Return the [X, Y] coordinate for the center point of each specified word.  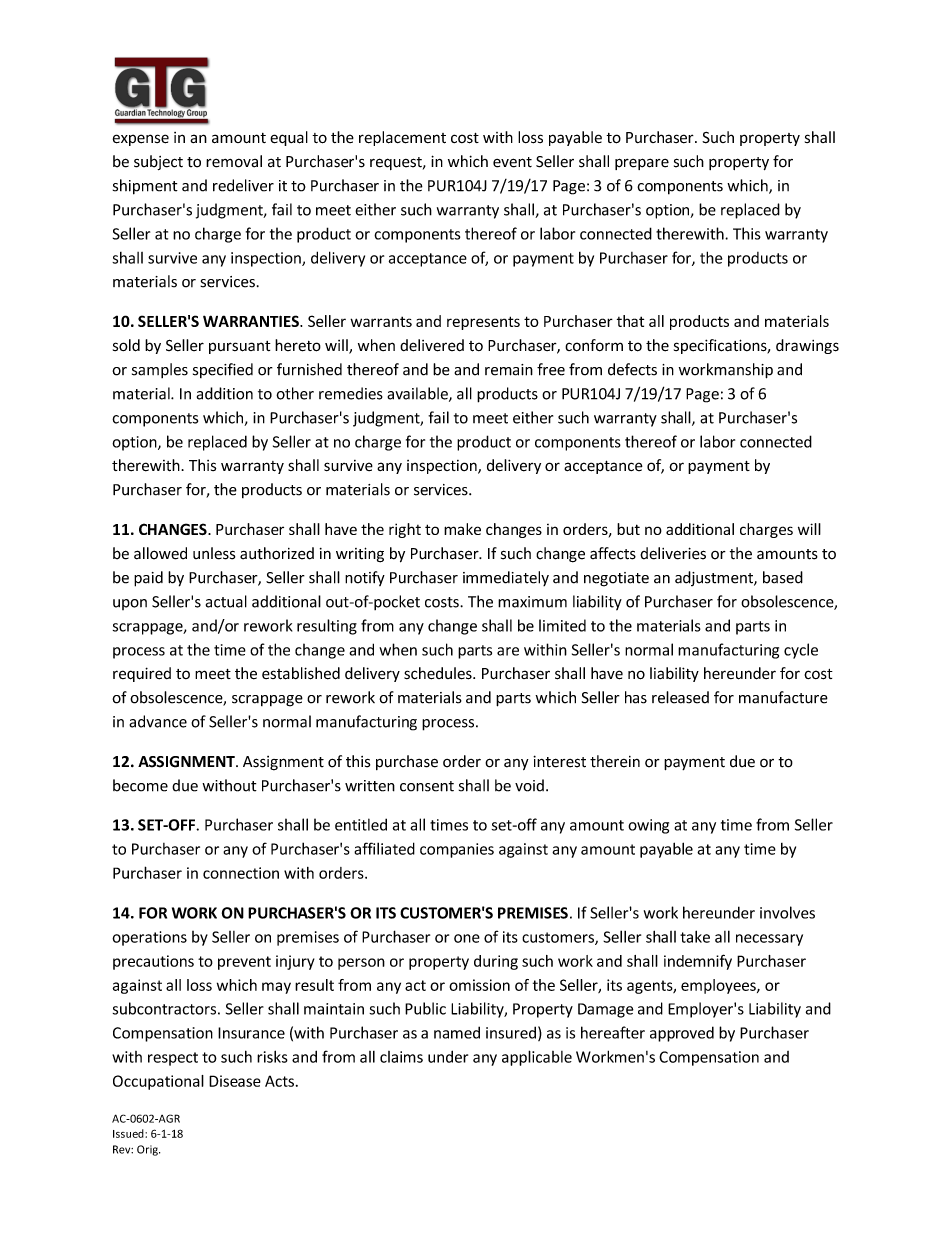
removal [234, 161]
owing [648, 826]
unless [214, 553]
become [140, 785]
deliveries [673, 553]
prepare [642, 164]
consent [427, 786]
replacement [402, 138]
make [462, 529]
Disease [235, 1081]
